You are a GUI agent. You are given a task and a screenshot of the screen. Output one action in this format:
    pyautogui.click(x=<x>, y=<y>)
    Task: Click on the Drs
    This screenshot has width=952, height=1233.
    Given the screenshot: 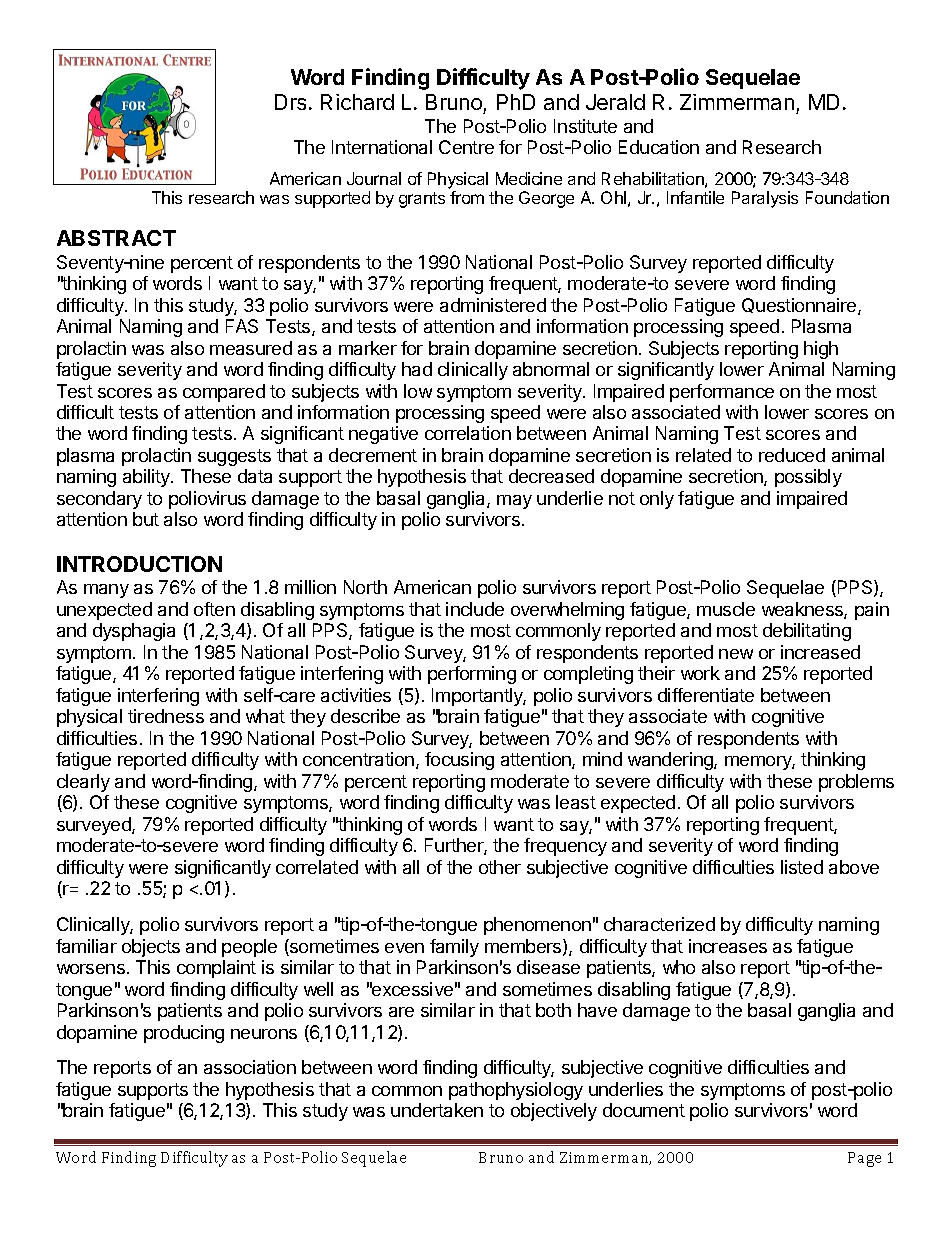 What is the action you would take?
    pyautogui.click(x=290, y=102)
